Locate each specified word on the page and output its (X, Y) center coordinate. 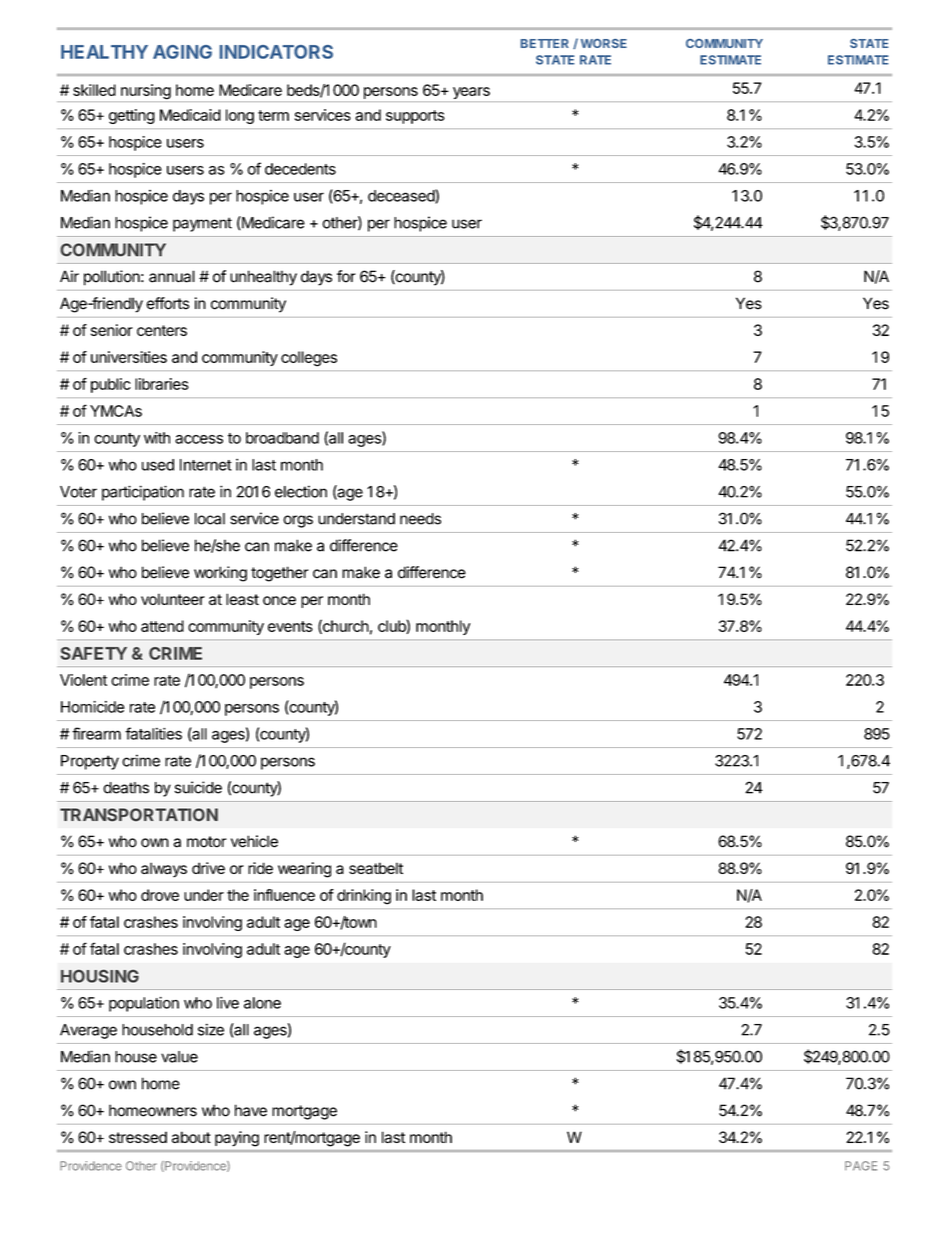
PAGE (861, 1166)
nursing (145, 93)
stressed (138, 1137)
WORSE (604, 43)
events (290, 626)
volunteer (173, 599)
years (471, 94)
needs (420, 519)
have (251, 1110)
